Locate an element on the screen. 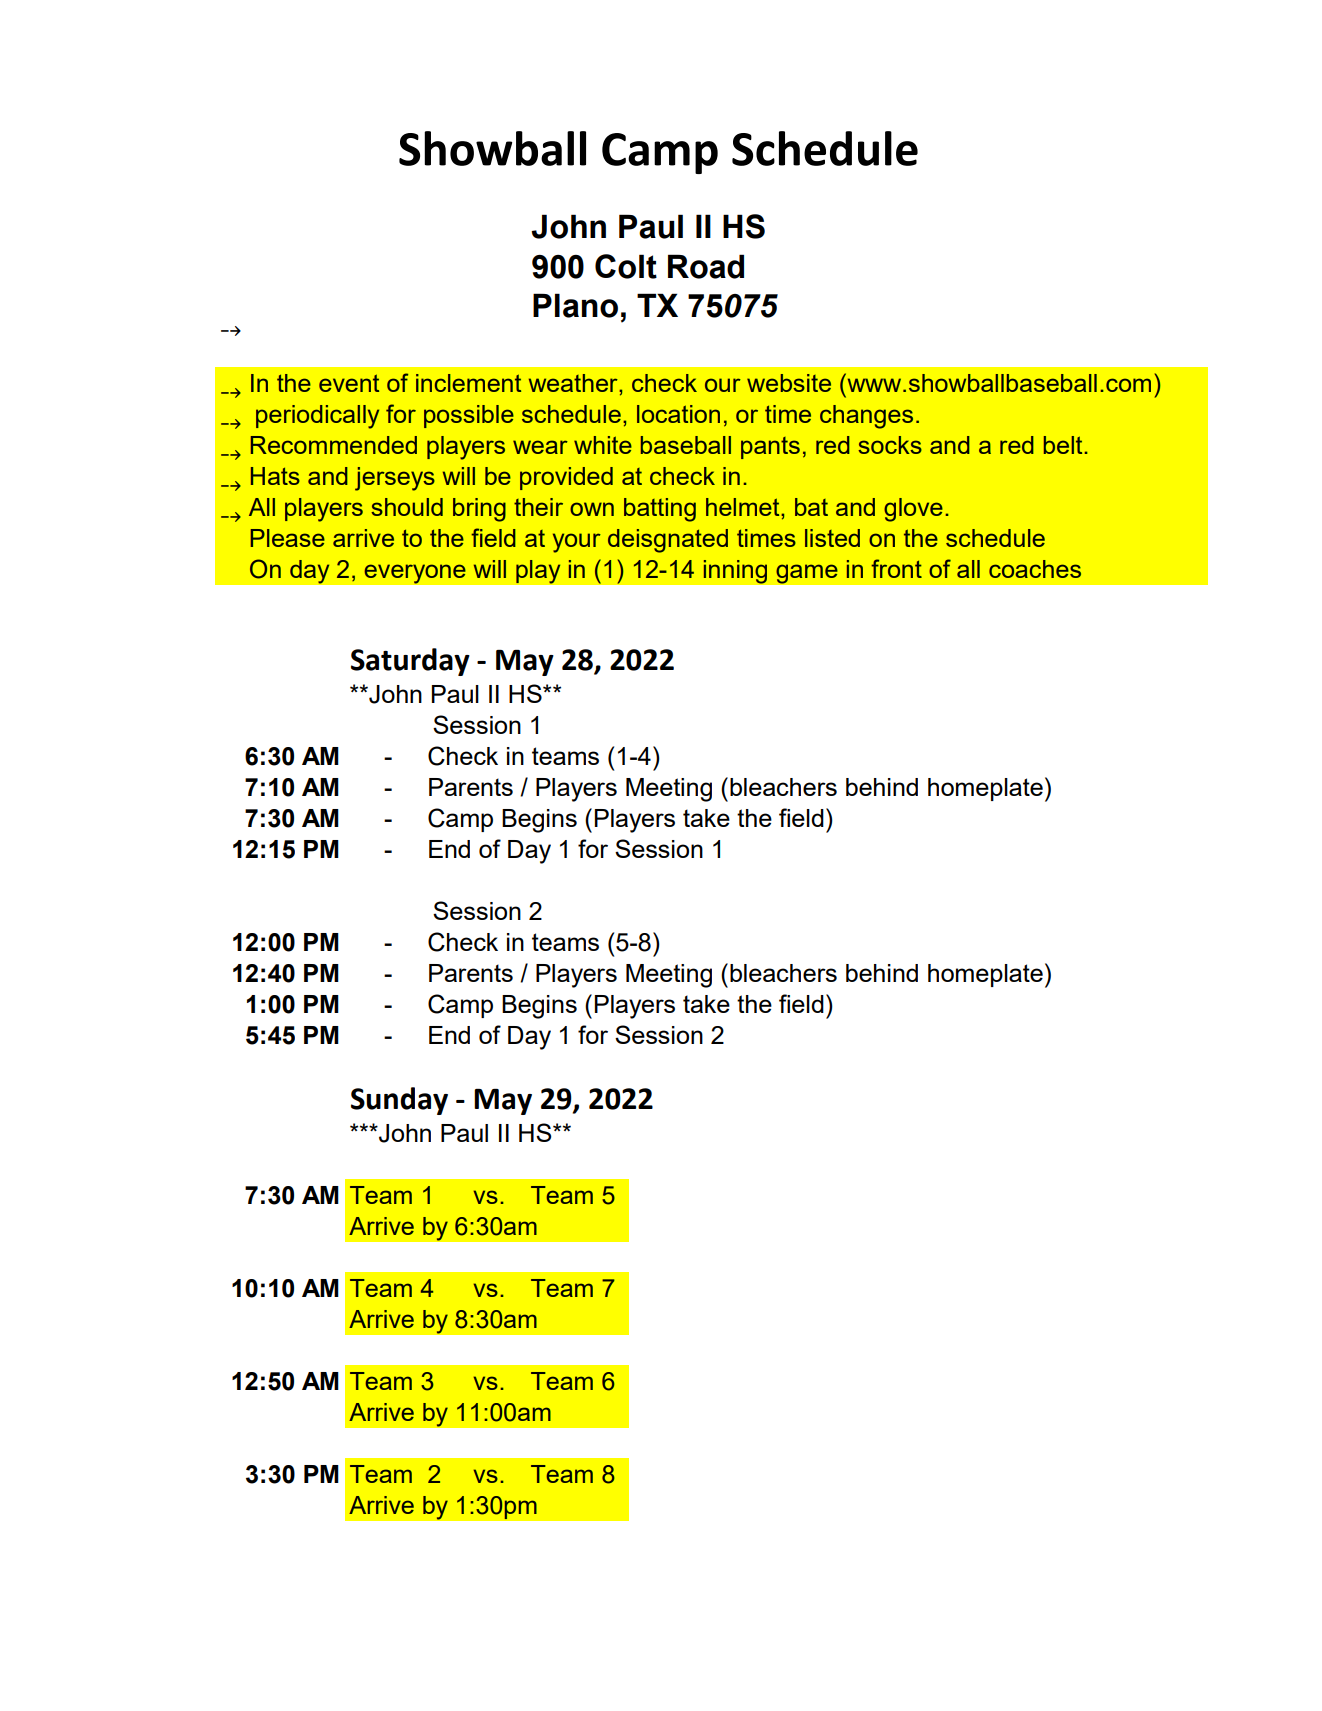 The image size is (1322, 1711). website is located at coordinates (789, 383).
